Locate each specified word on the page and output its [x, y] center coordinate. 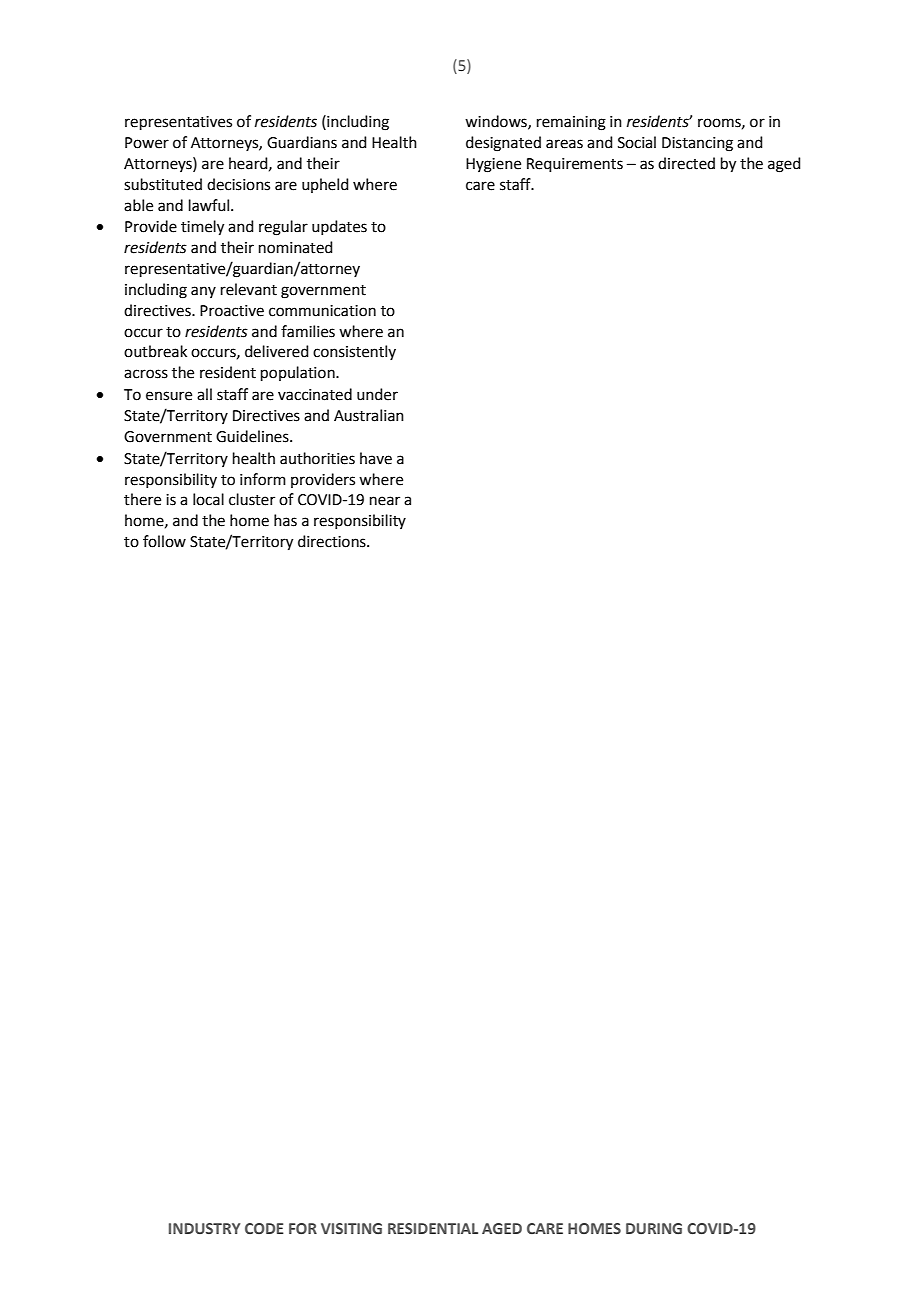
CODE [264, 1228]
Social [637, 142]
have [376, 458]
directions [333, 541]
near [385, 501]
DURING [654, 1228]
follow [164, 541]
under [377, 394]
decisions [238, 184]
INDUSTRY [204, 1228]
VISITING [351, 1228]
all [204, 394]
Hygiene [493, 165]
